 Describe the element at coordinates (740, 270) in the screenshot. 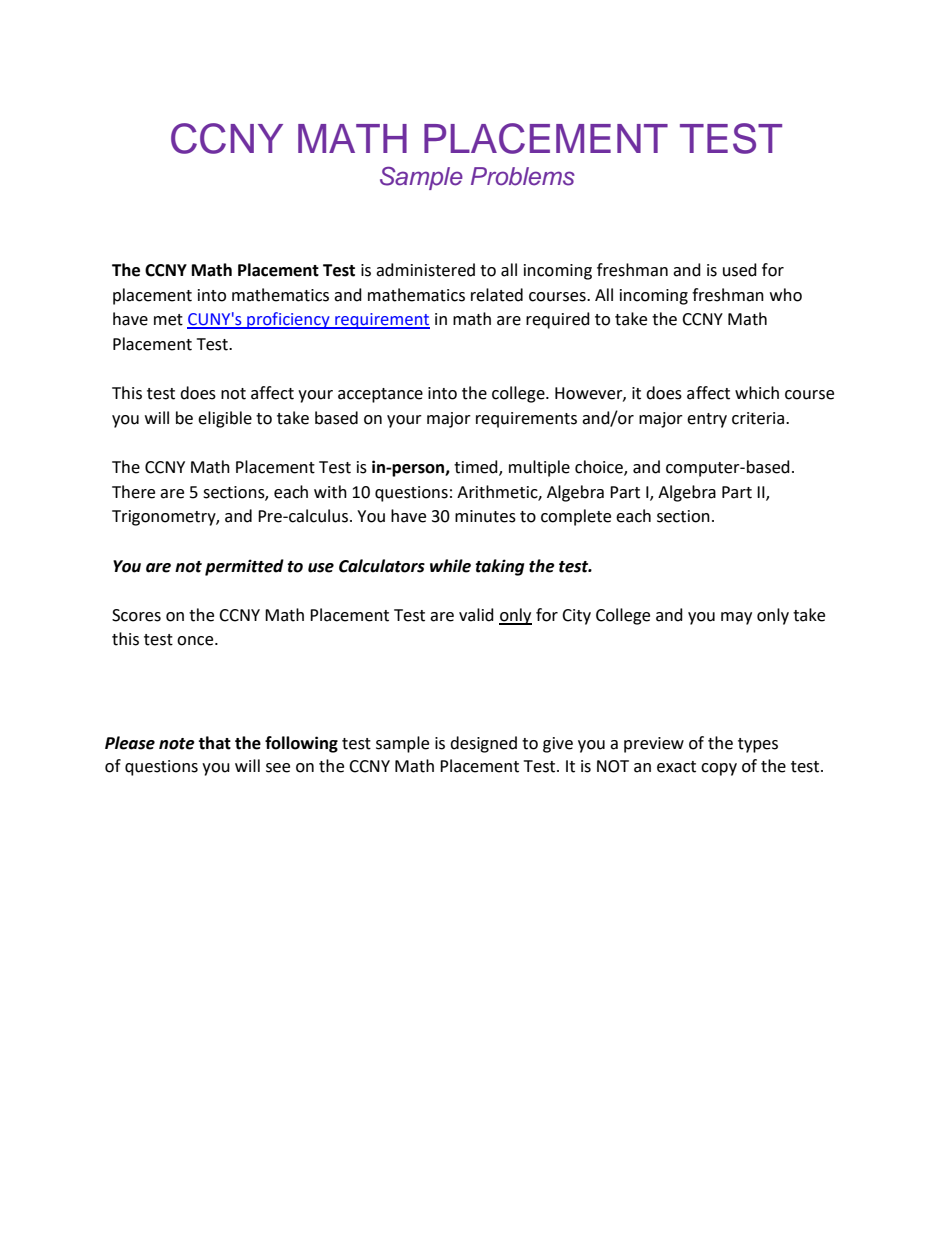

I see `used` at that location.
